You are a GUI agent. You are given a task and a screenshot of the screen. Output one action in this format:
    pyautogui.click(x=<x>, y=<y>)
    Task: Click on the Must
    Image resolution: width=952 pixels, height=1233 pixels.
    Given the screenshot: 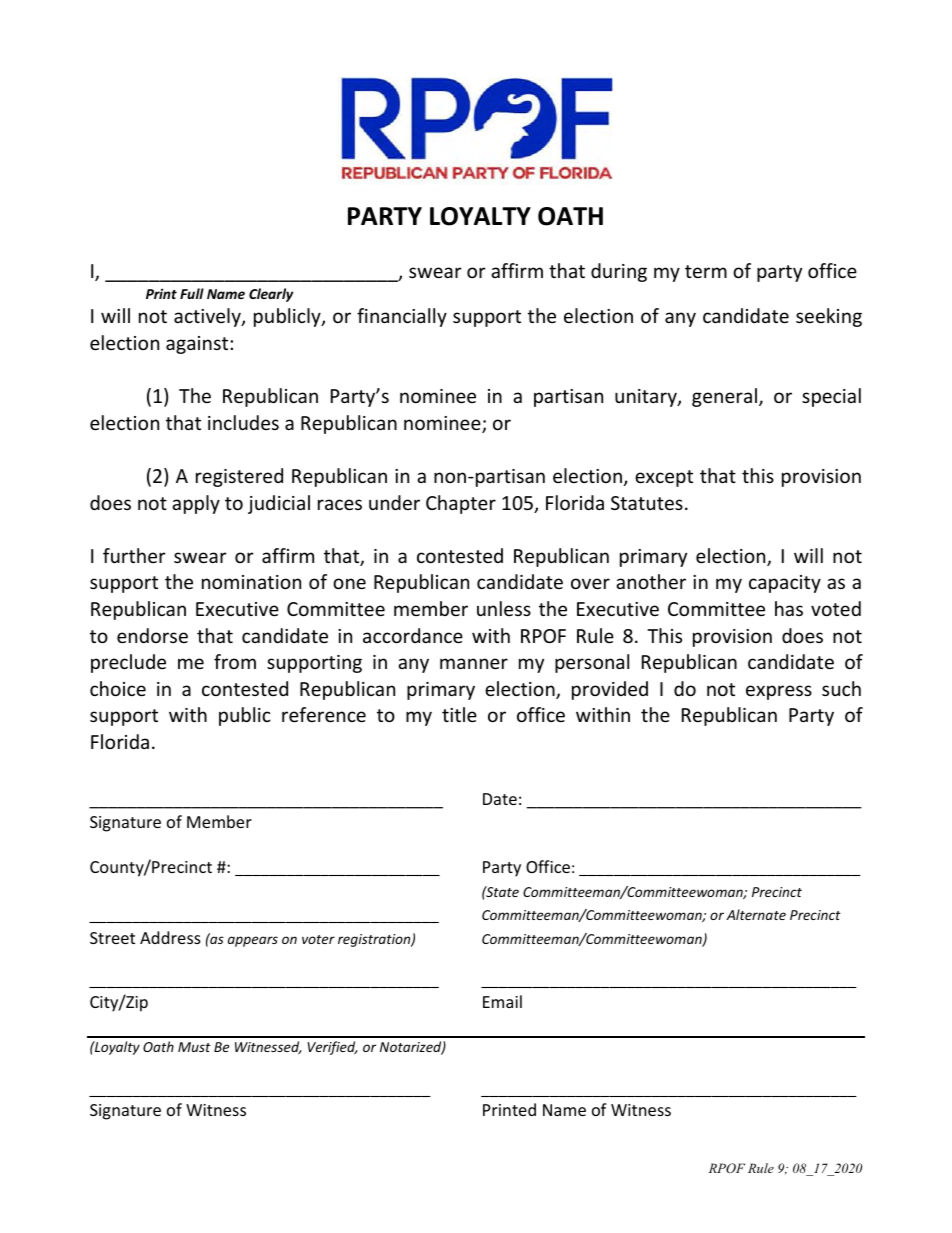 What is the action you would take?
    pyautogui.click(x=194, y=1047)
